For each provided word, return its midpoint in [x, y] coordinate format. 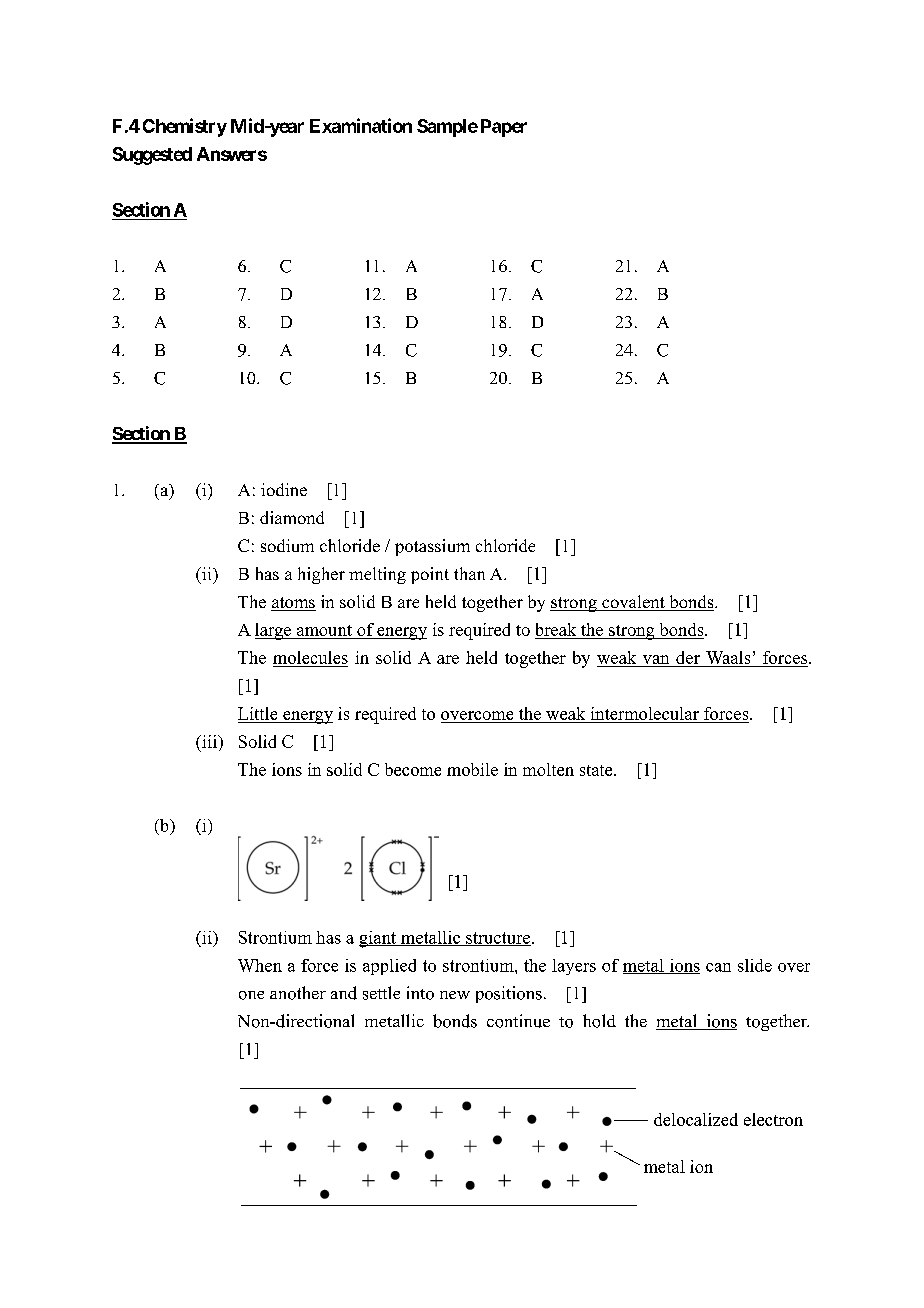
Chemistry [185, 127]
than [469, 573]
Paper [504, 128]
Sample [447, 128]
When [260, 965]
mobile [472, 769]
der [688, 659]
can [718, 967]
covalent [633, 603]
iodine [284, 489]
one [251, 995]
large [274, 631]
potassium [432, 547]
